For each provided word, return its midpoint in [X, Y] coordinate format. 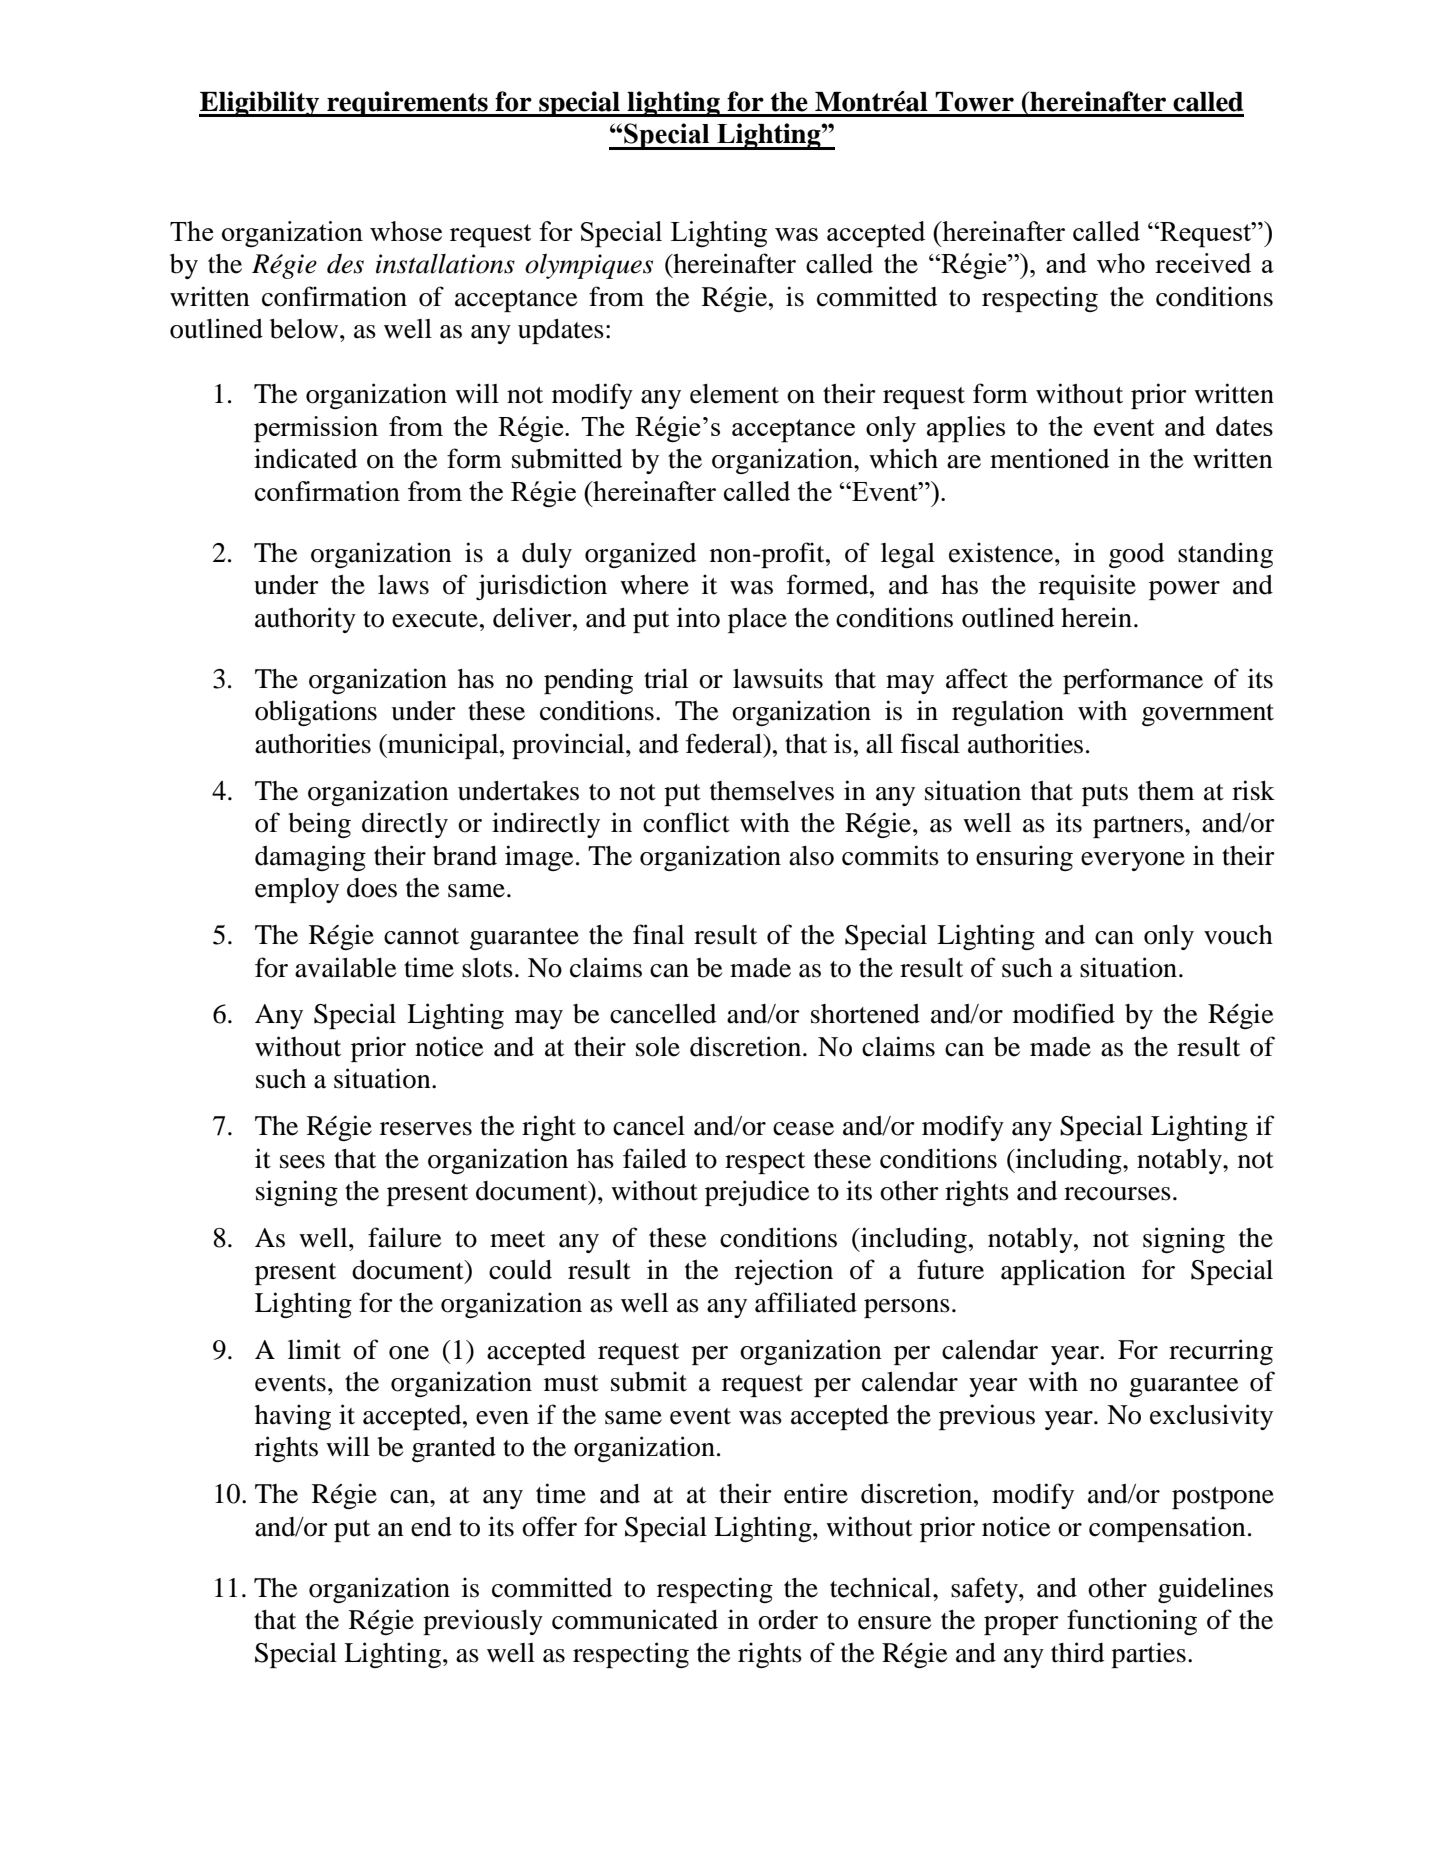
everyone [1133, 861]
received [1203, 263]
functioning [1132, 1622]
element [734, 394]
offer [549, 1526]
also [811, 856]
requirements [407, 104]
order [788, 1620]
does [372, 888]
